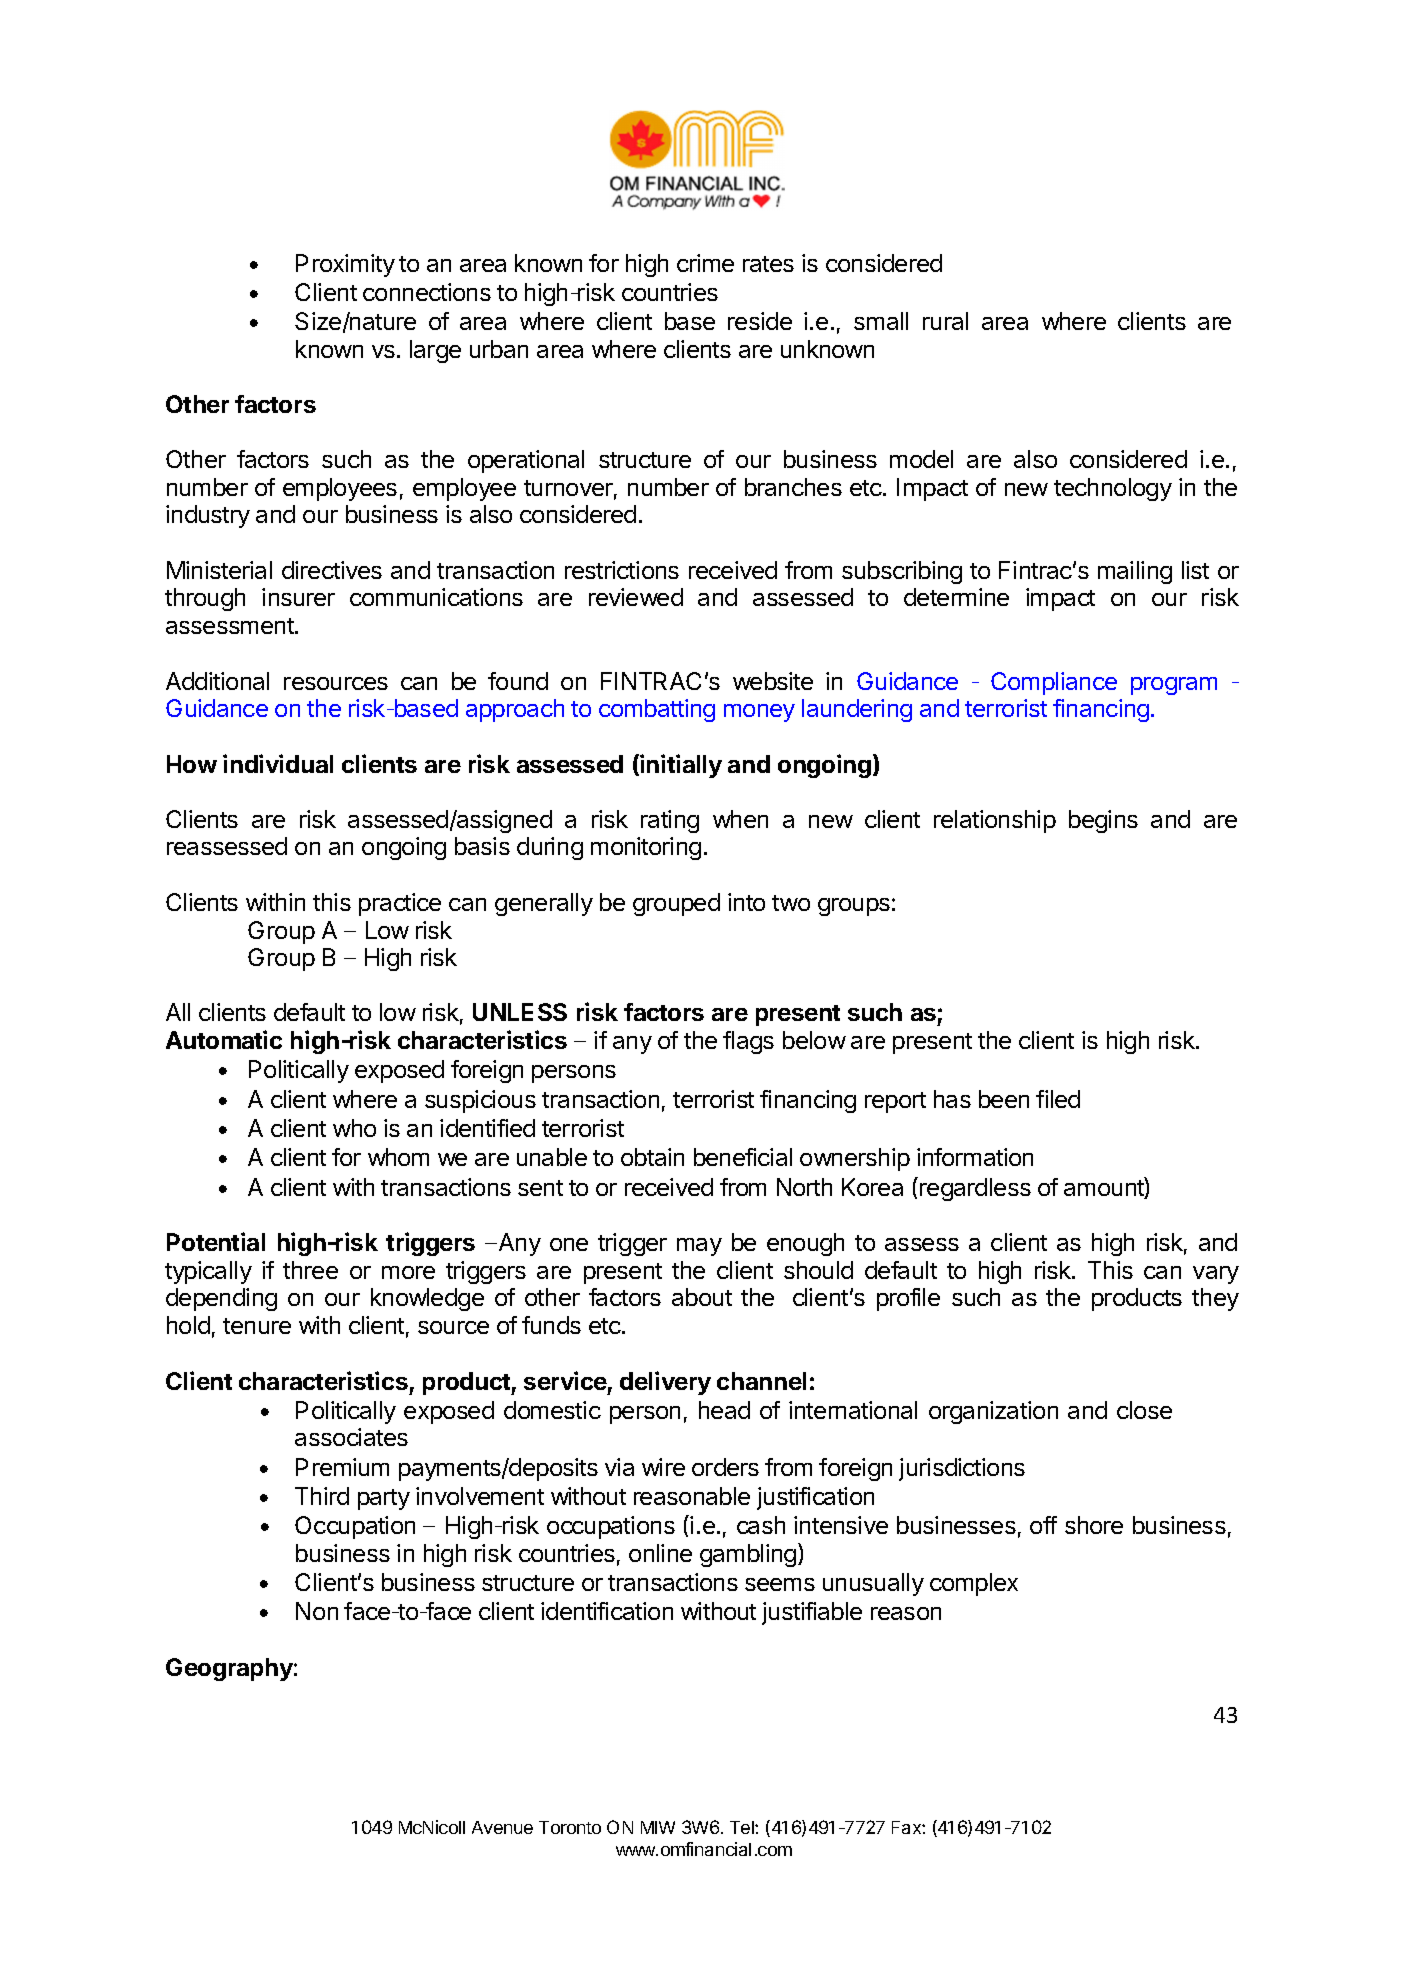 Image resolution: width=1401 pixels, height=1982 pixels. I want to click on individual, so click(278, 763).
